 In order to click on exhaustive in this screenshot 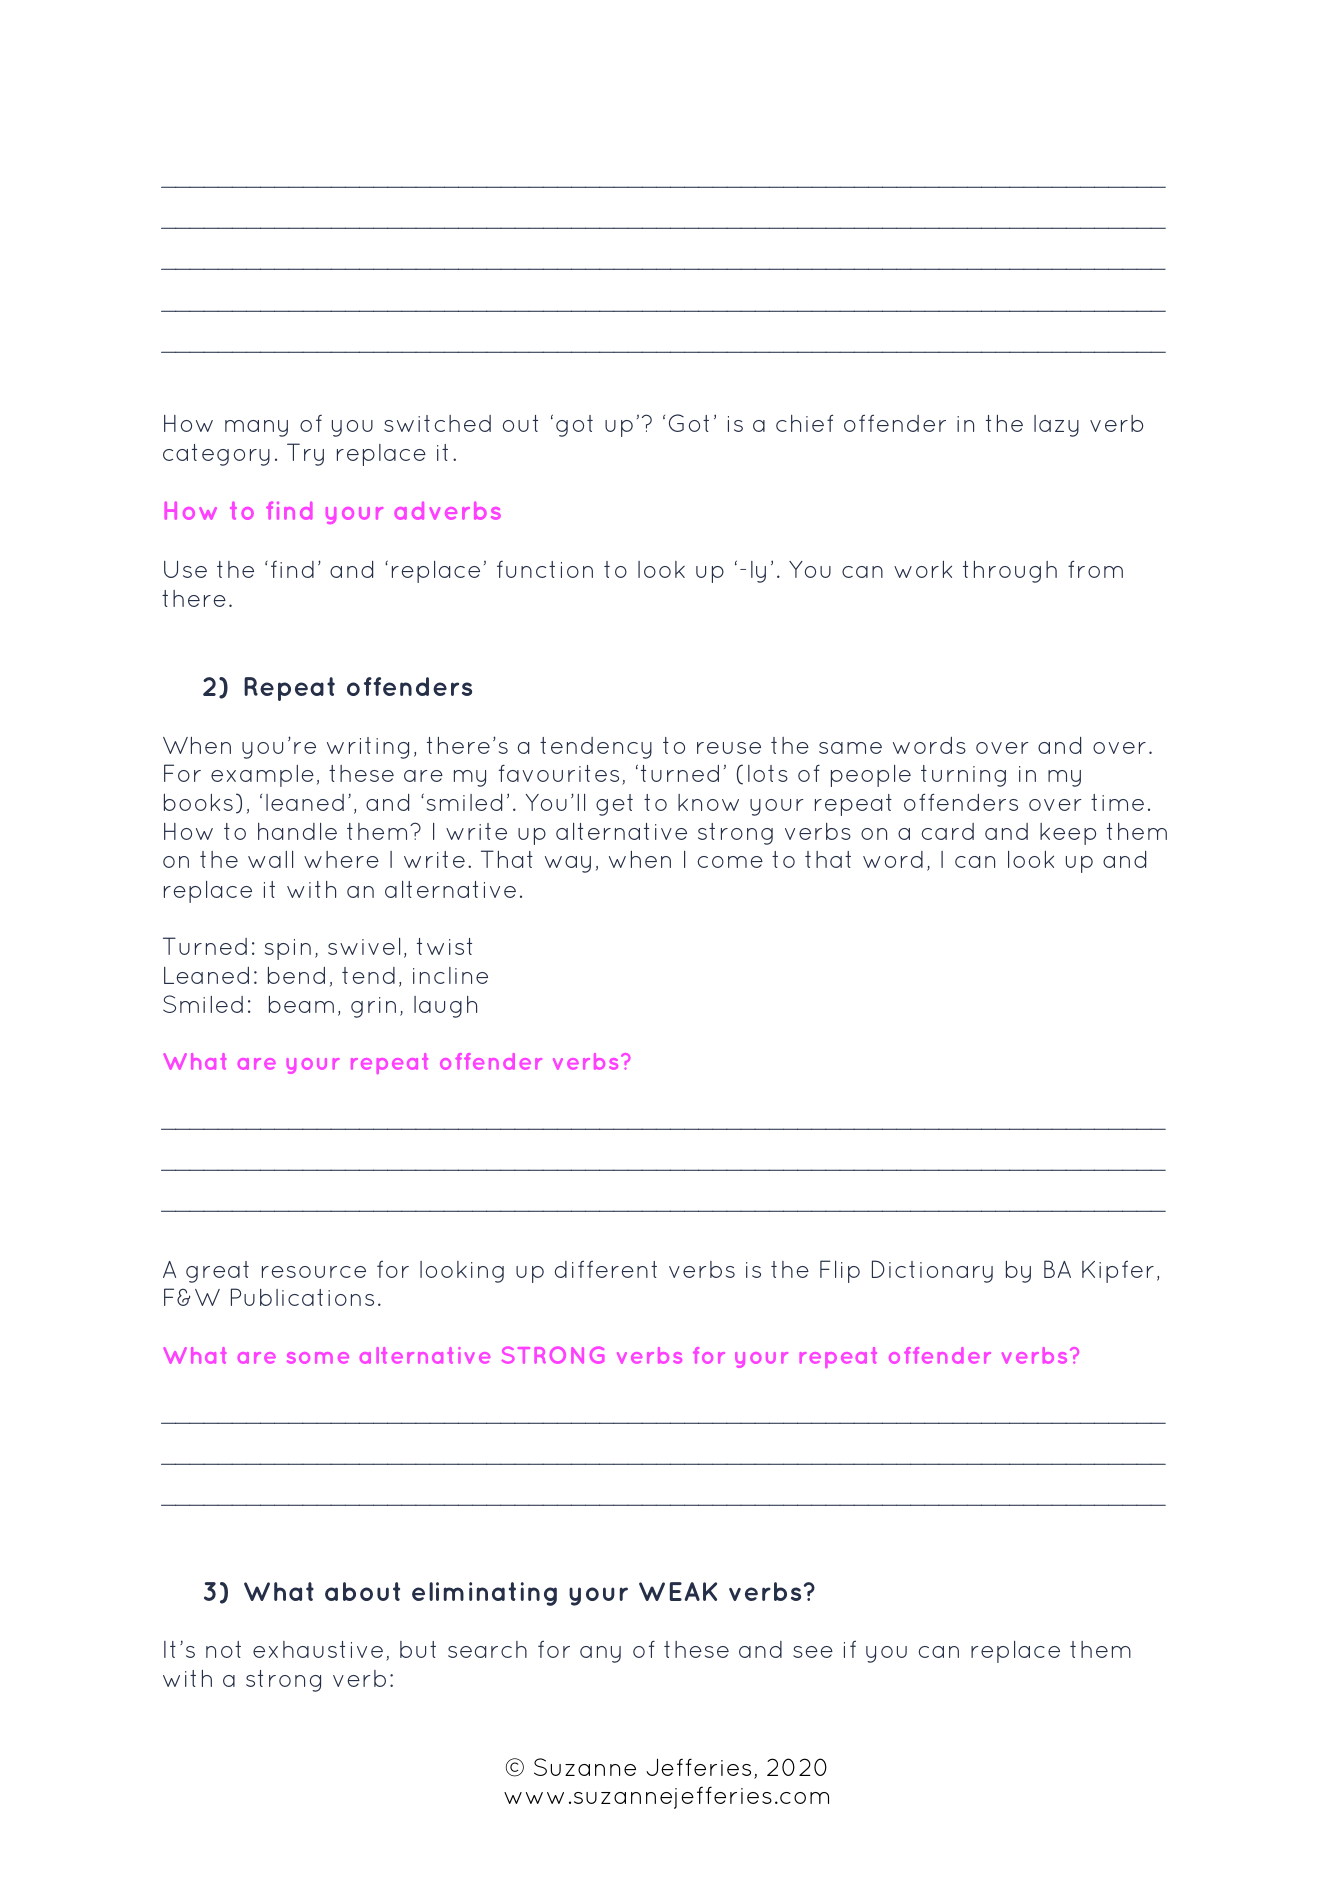, I will do `click(318, 1649)`.
